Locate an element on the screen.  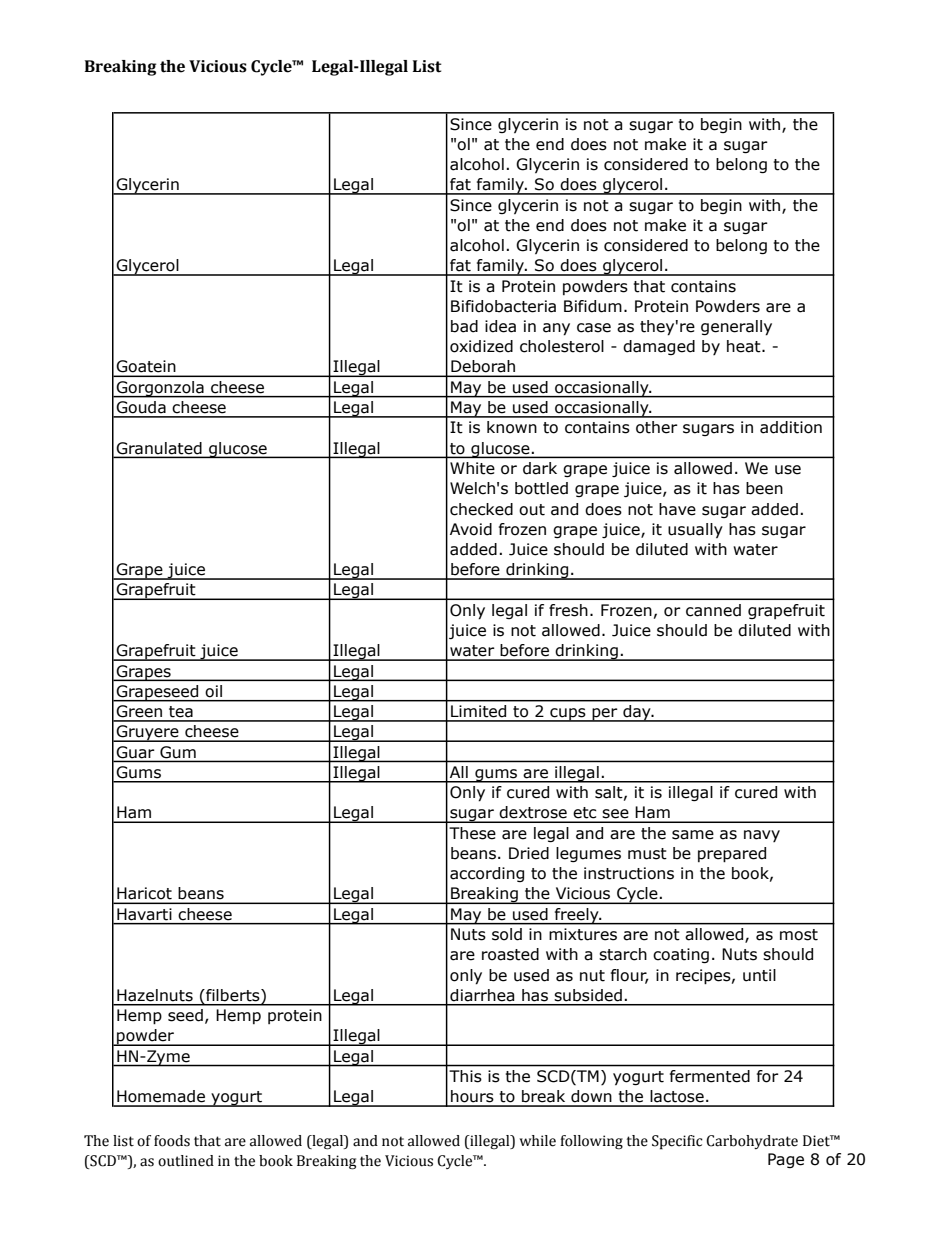
according is located at coordinates (487, 874).
